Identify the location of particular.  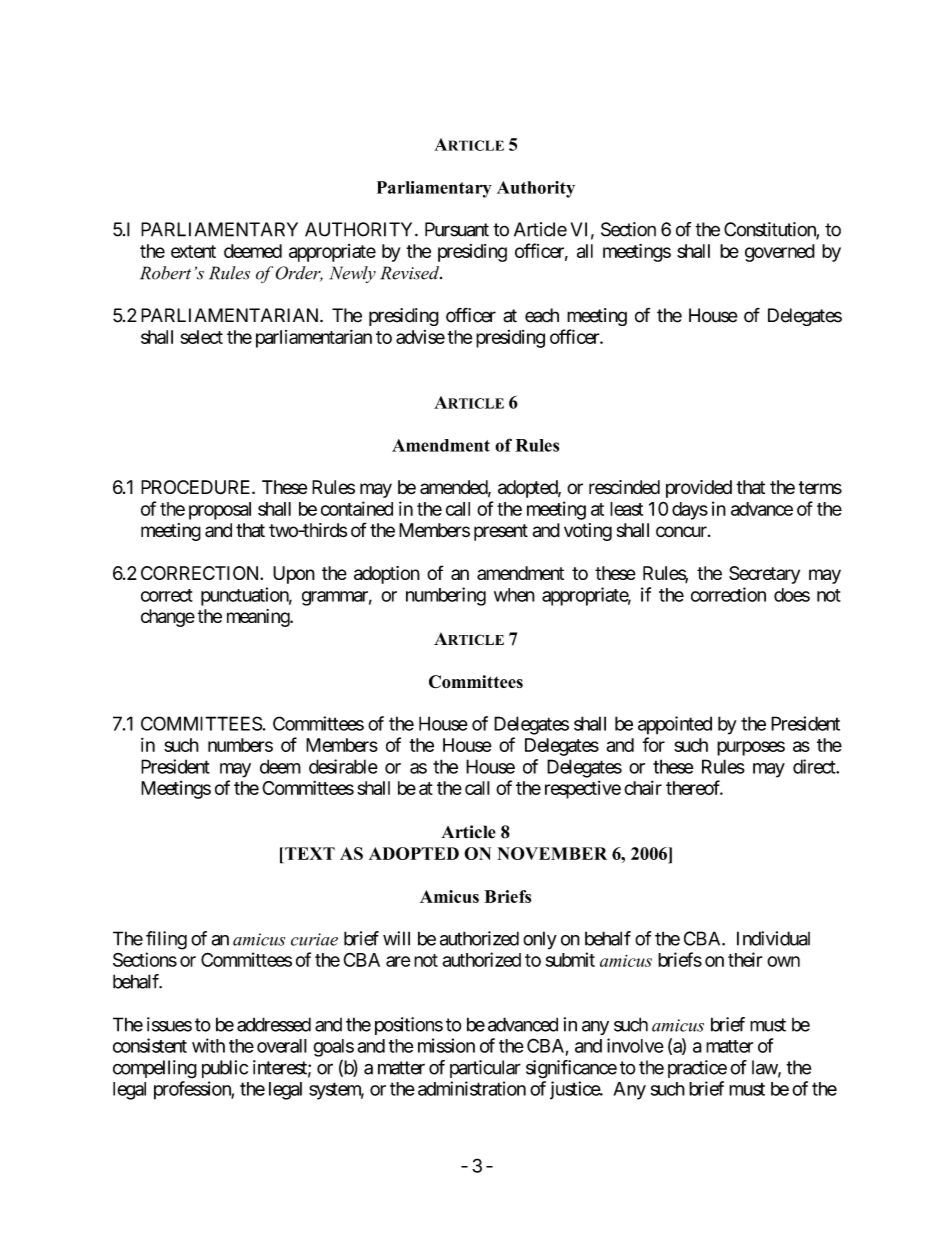
(485, 1069).
